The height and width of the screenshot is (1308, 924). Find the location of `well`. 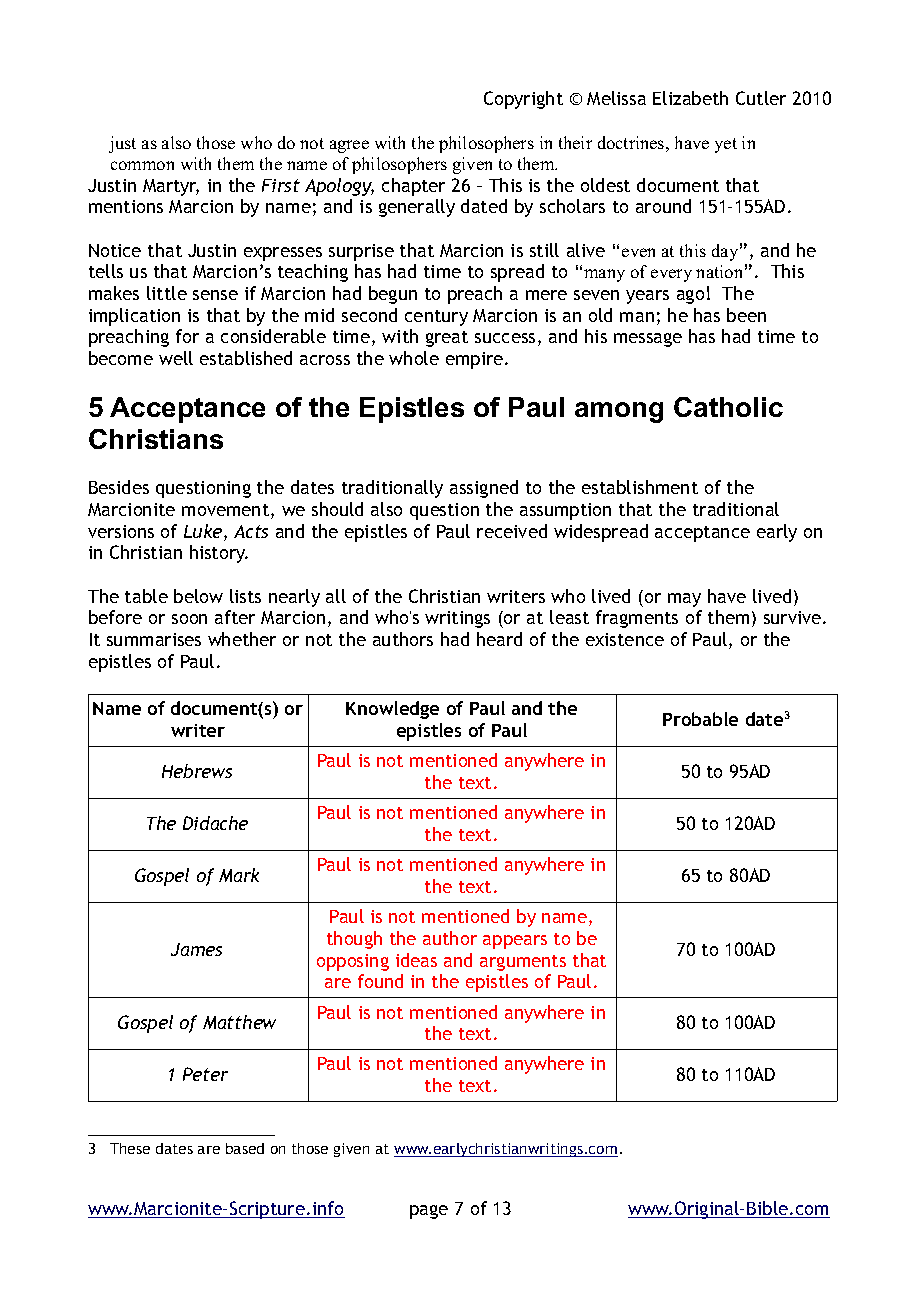

well is located at coordinates (176, 358).
